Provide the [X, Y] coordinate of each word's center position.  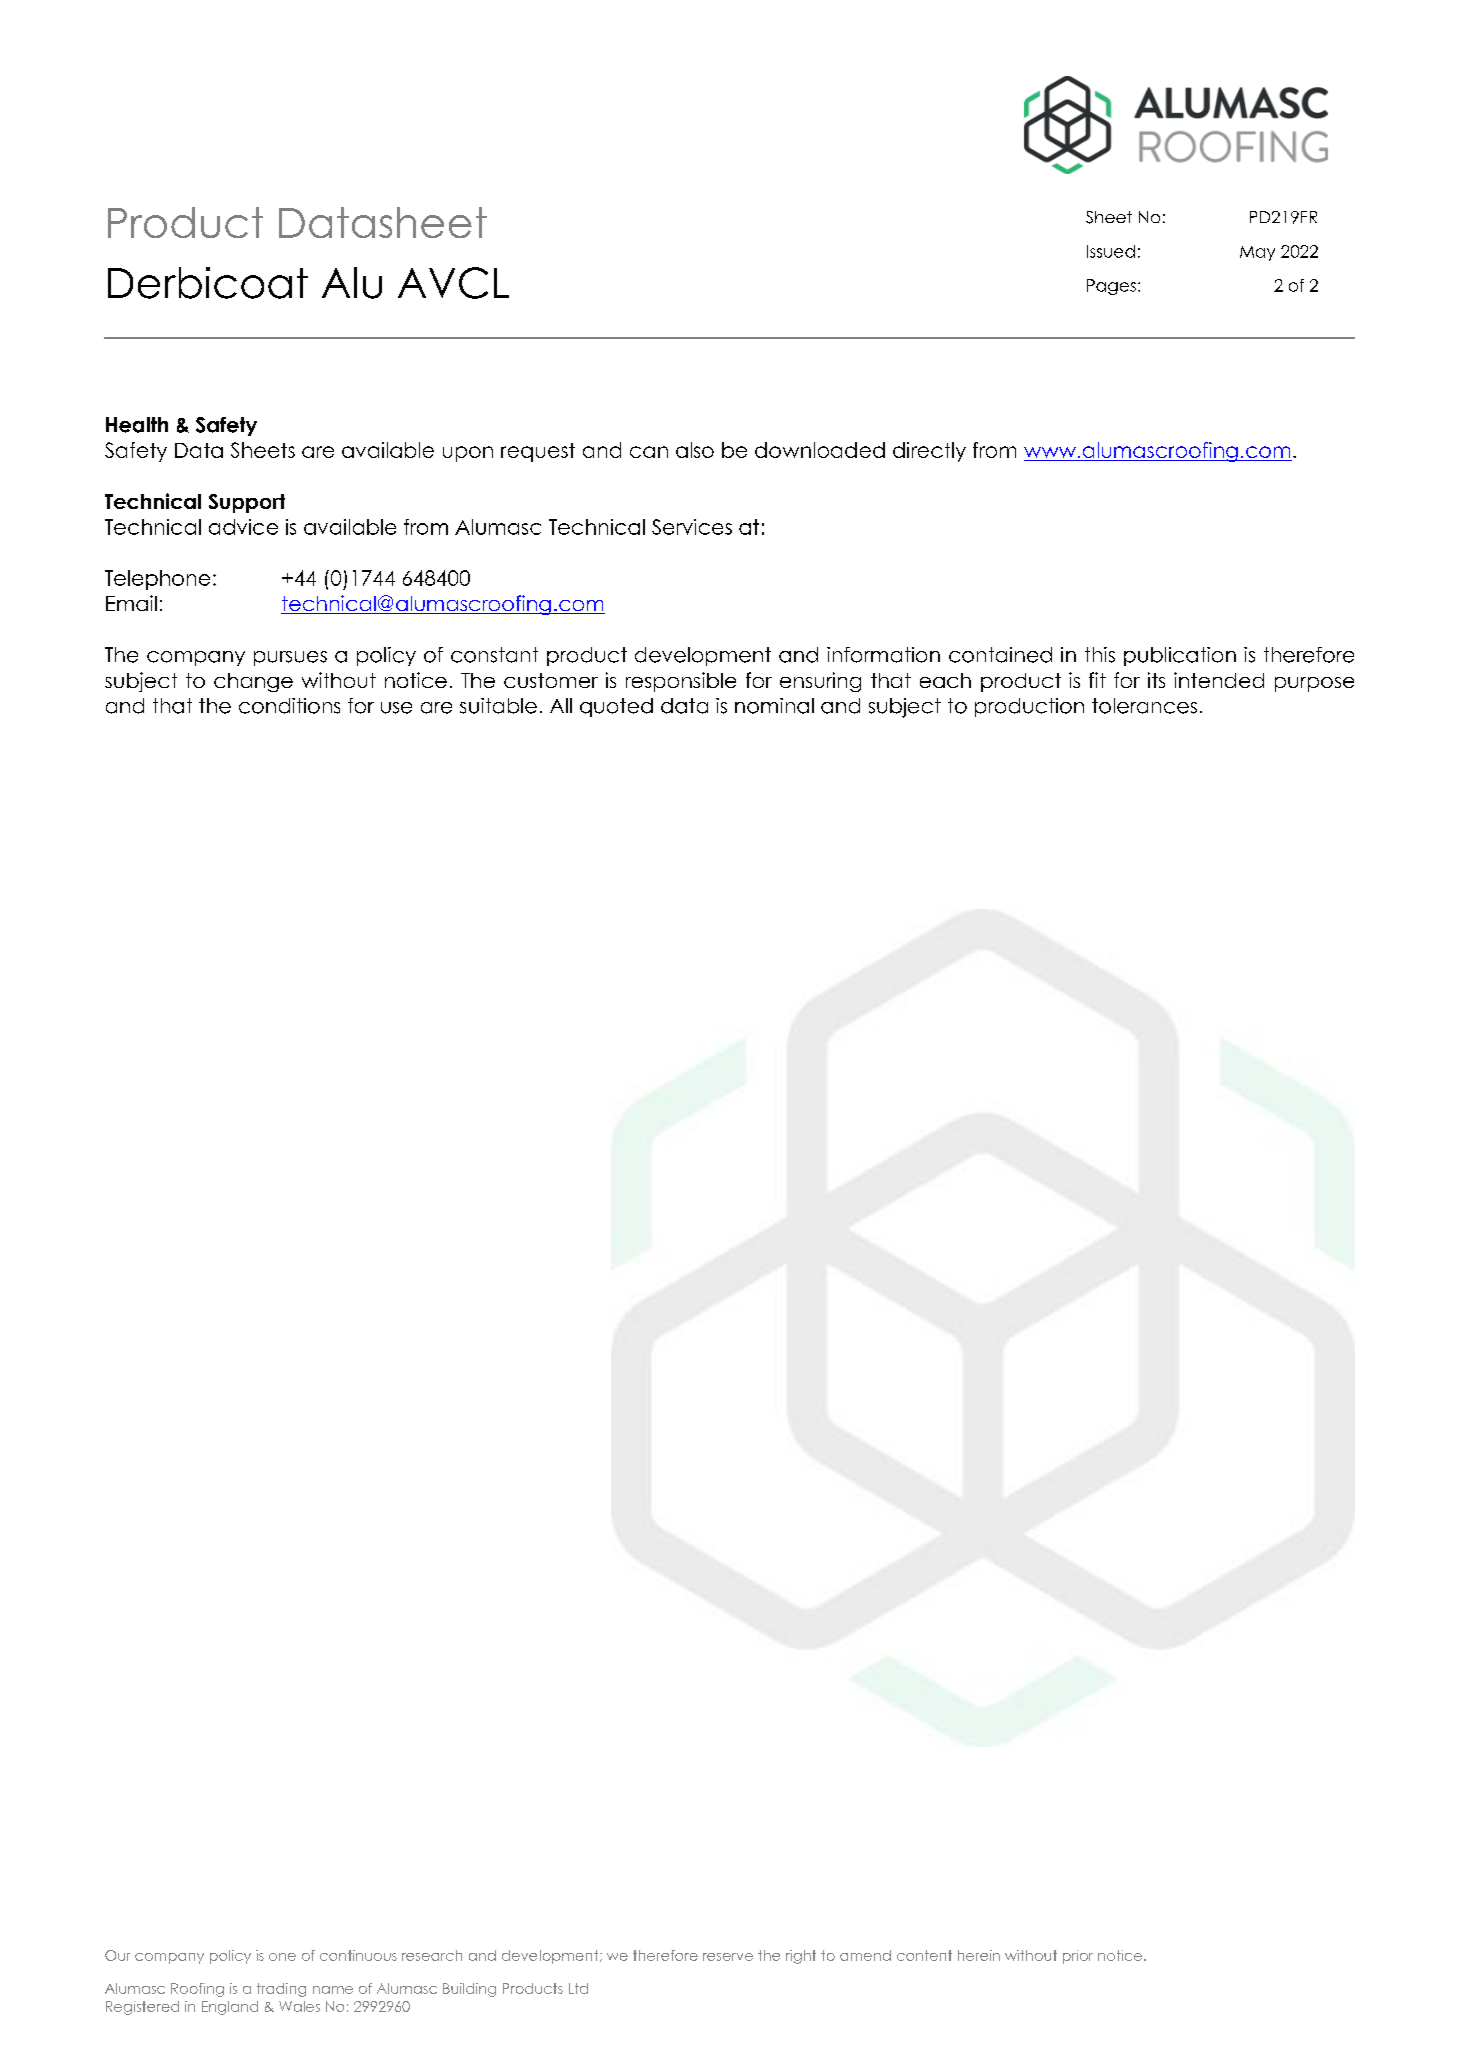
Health [137, 425]
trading [281, 1990]
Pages [1111, 287]
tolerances [1144, 706]
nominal [774, 706]
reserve [728, 1957]
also [695, 450]
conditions [289, 706]
